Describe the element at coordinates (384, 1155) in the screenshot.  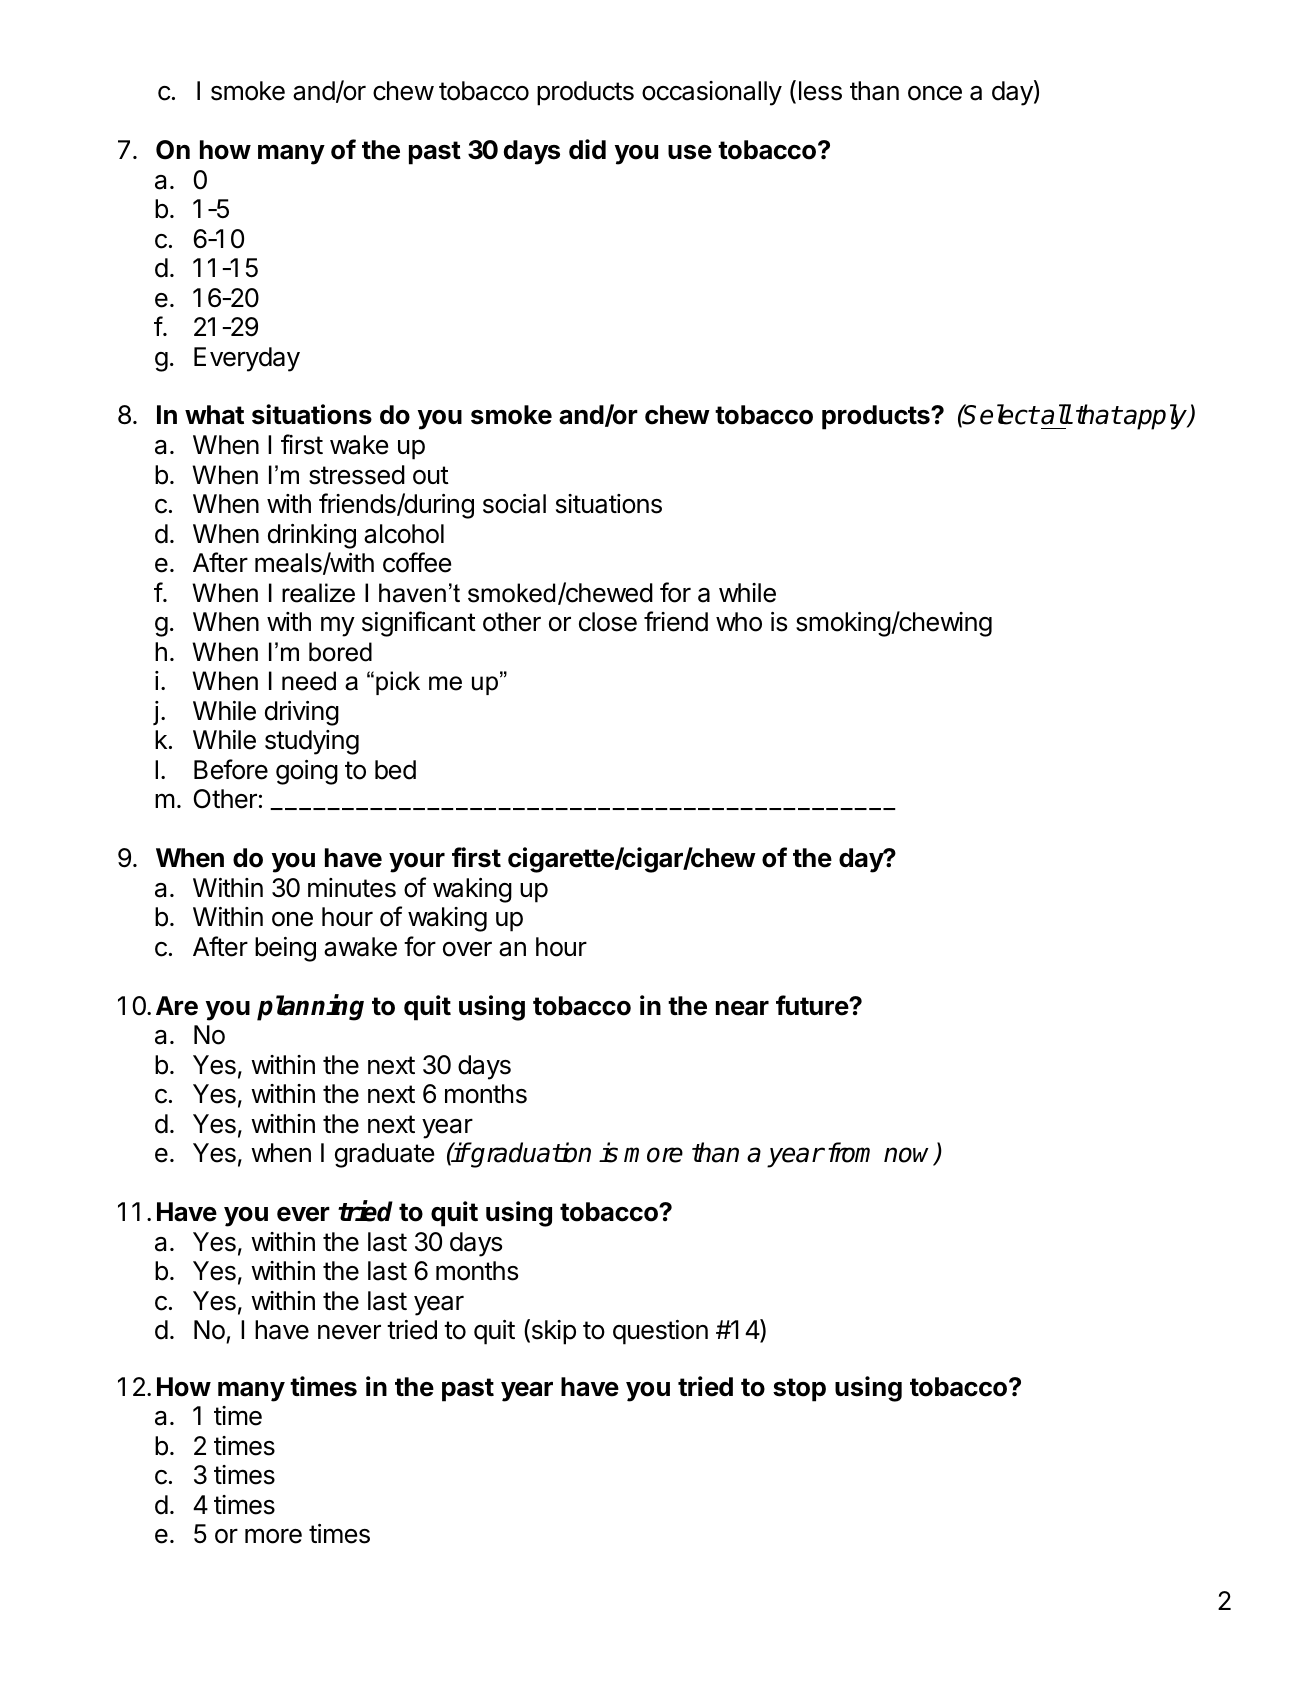
I see `graduate` at that location.
